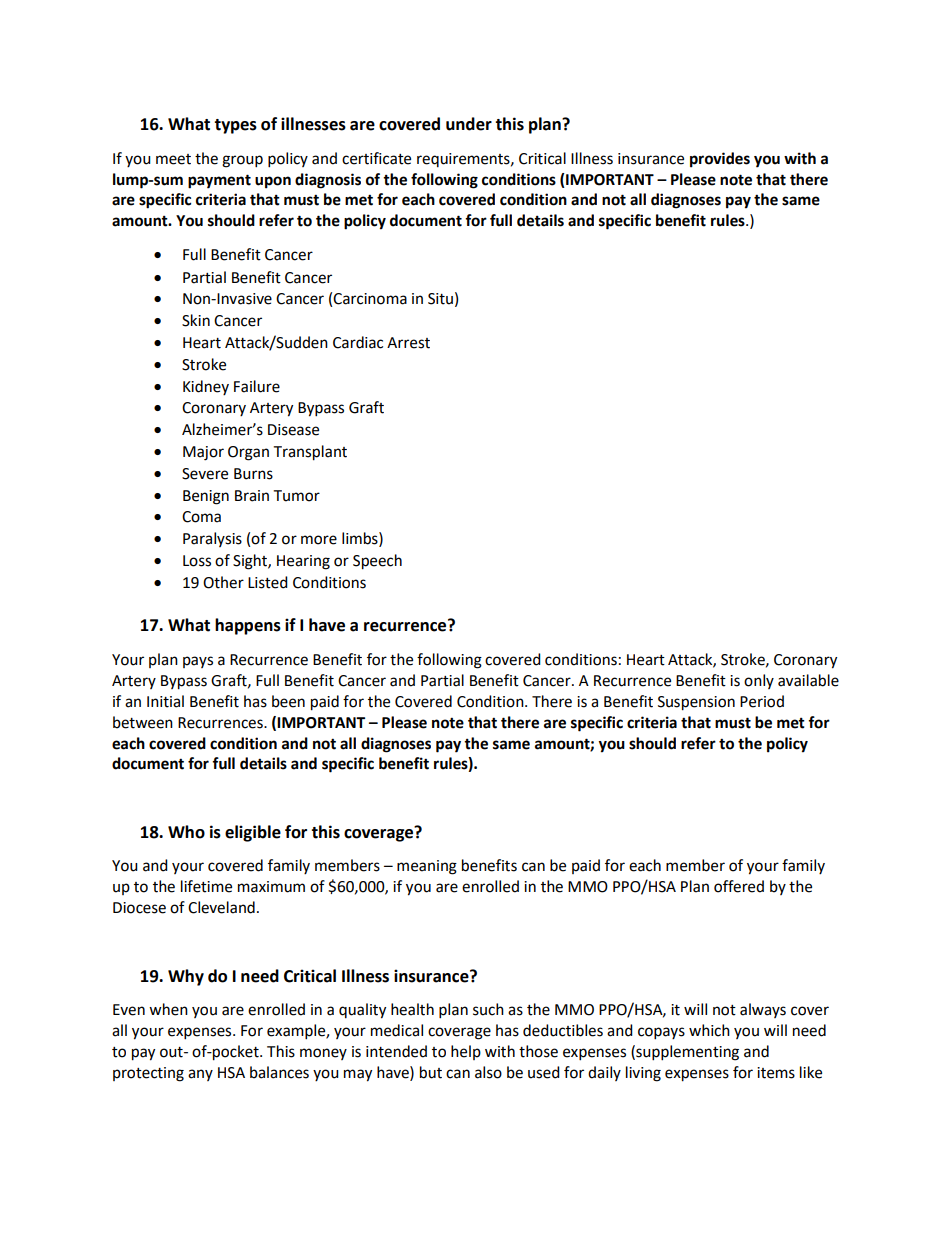 The width and height of the screenshot is (952, 1233). I want to click on provides, so click(720, 160).
